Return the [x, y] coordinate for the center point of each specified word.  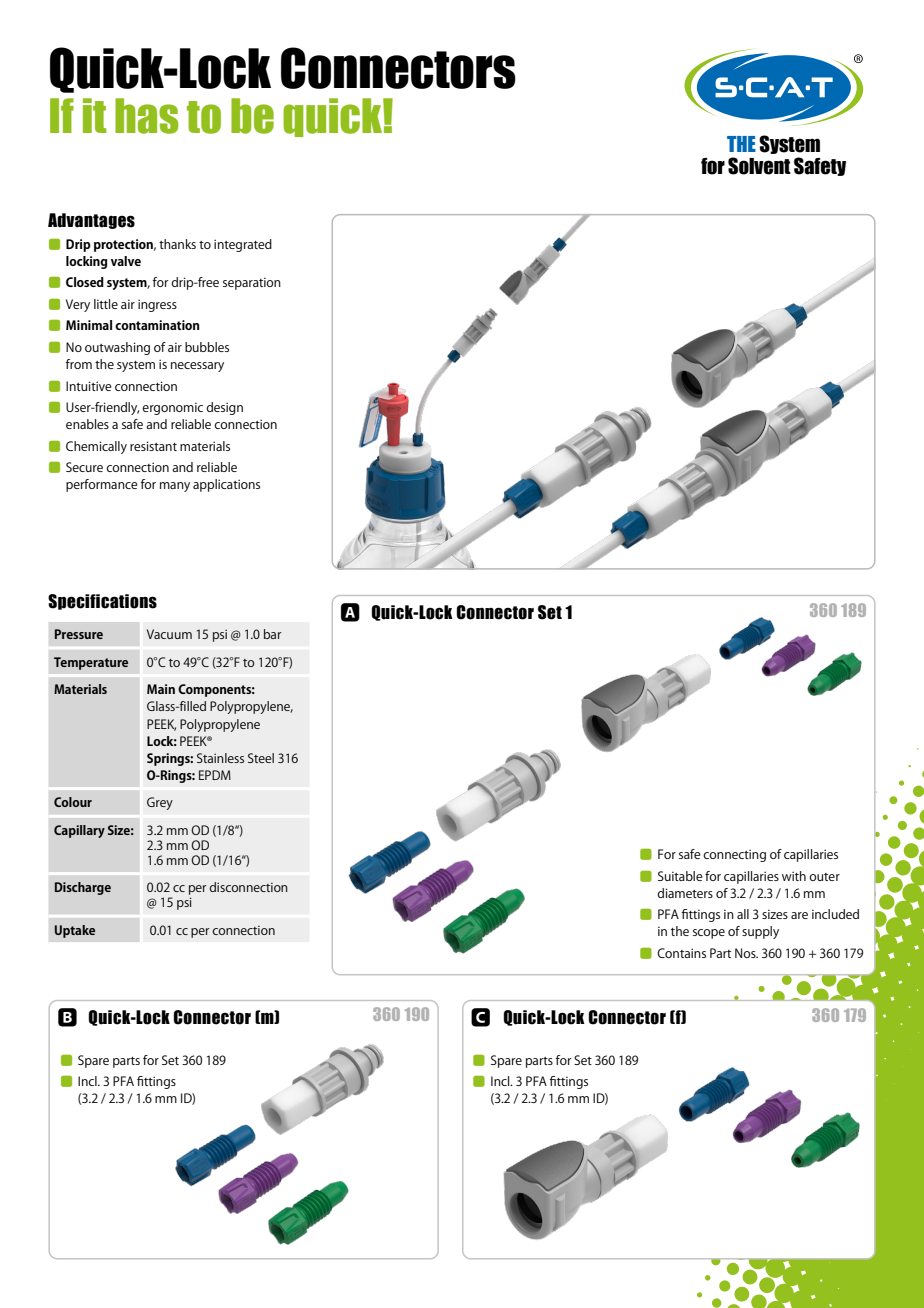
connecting [734, 855]
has [147, 116]
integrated [243, 245]
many [175, 487]
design [224, 408]
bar [273, 634]
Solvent [759, 166]
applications [226, 485]
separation [252, 283]
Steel [261, 758]
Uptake [75, 931]
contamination [157, 325]
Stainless [220, 758]
